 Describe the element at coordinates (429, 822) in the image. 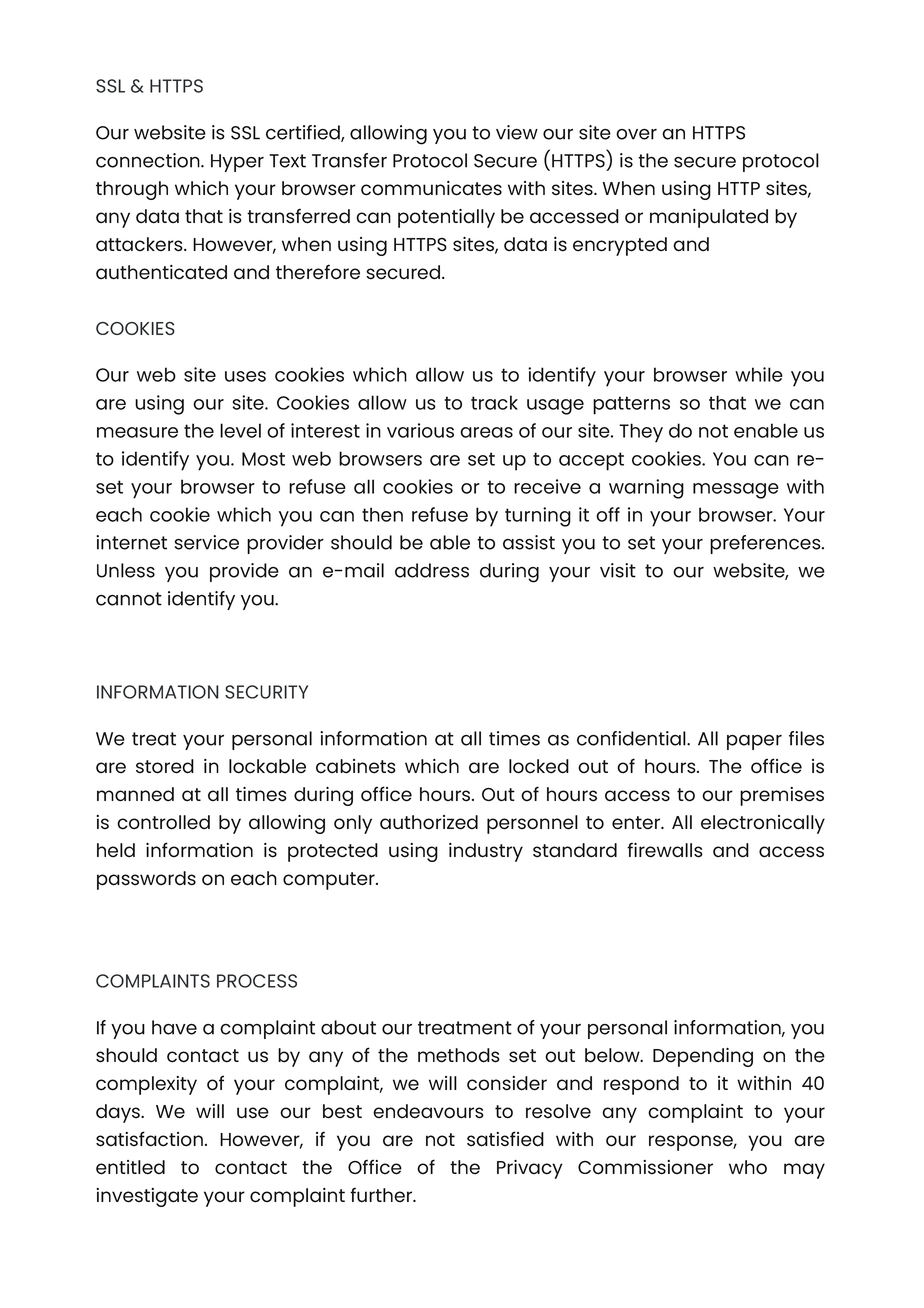

I see `authorized` at that location.
